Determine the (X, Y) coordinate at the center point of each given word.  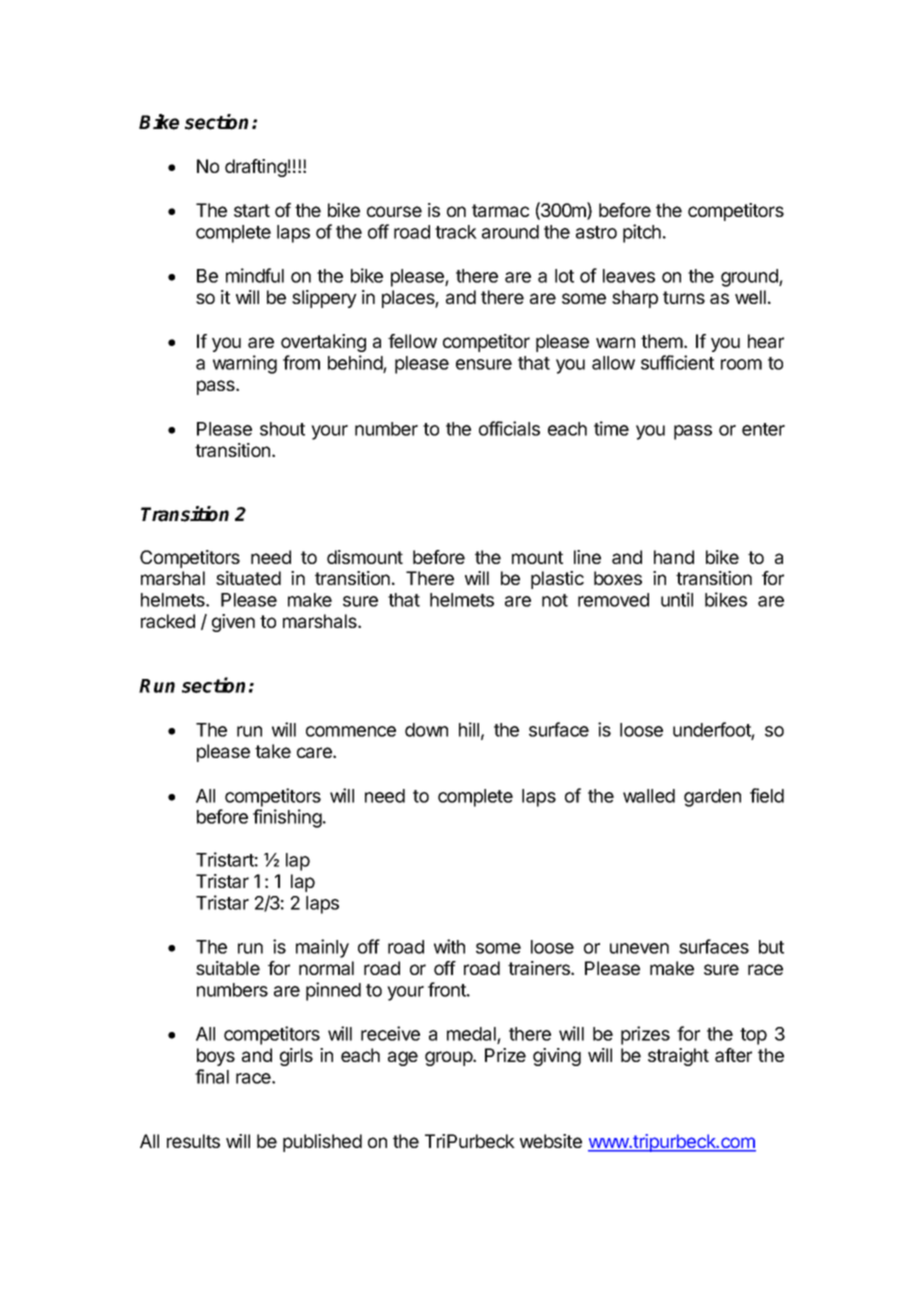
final (212, 1076)
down (426, 730)
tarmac (500, 210)
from (301, 362)
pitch (642, 233)
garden (712, 798)
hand (674, 557)
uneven (639, 948)
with (449, 946)
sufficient (677, 362)
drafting (256, 168)
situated (248, 578)
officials (509, 428)
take (273, 751)
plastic (557, 580)
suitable (228, 968)
